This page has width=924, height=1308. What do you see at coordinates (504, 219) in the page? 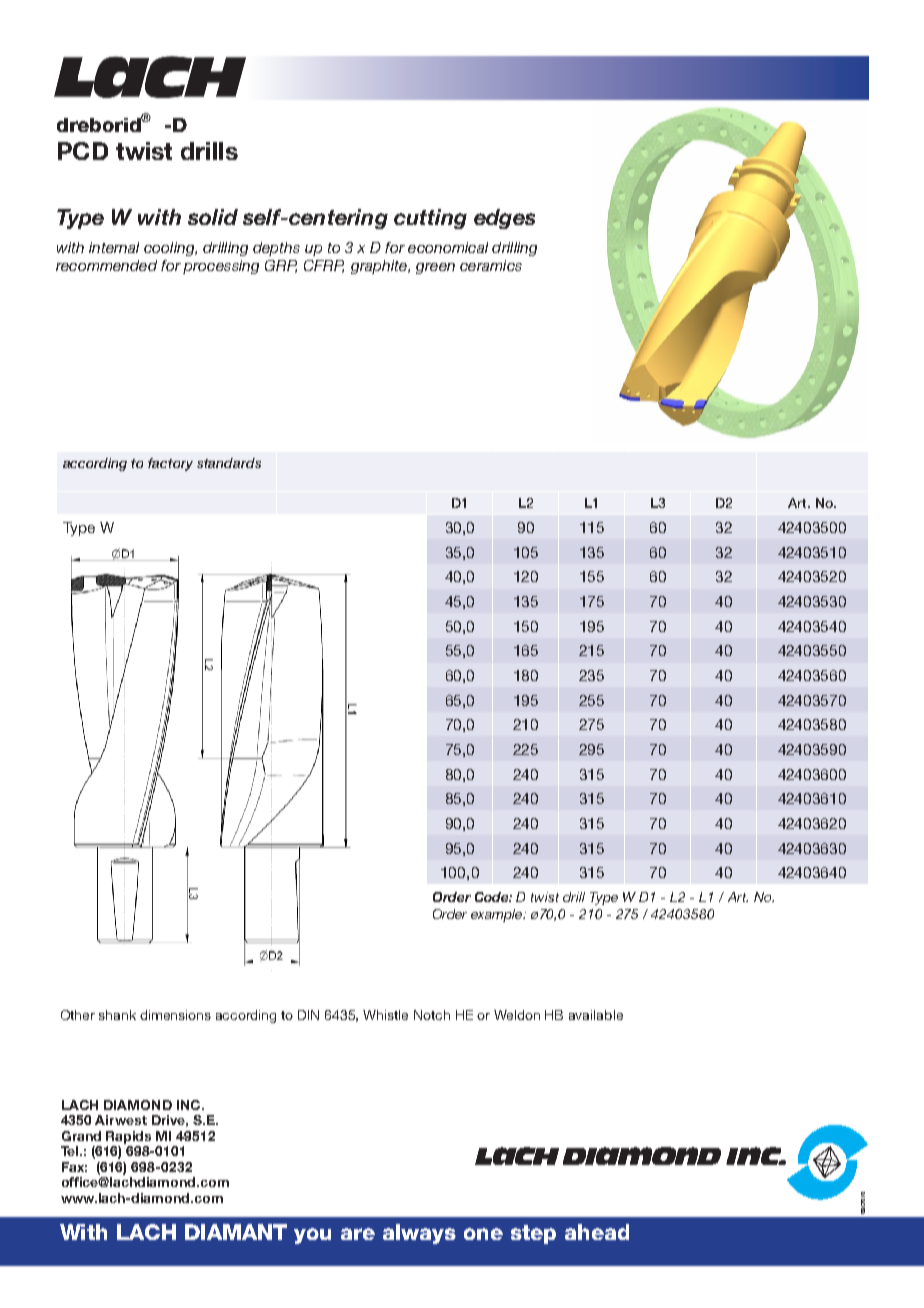
I see `edges` at bounding box center [504, 219].
